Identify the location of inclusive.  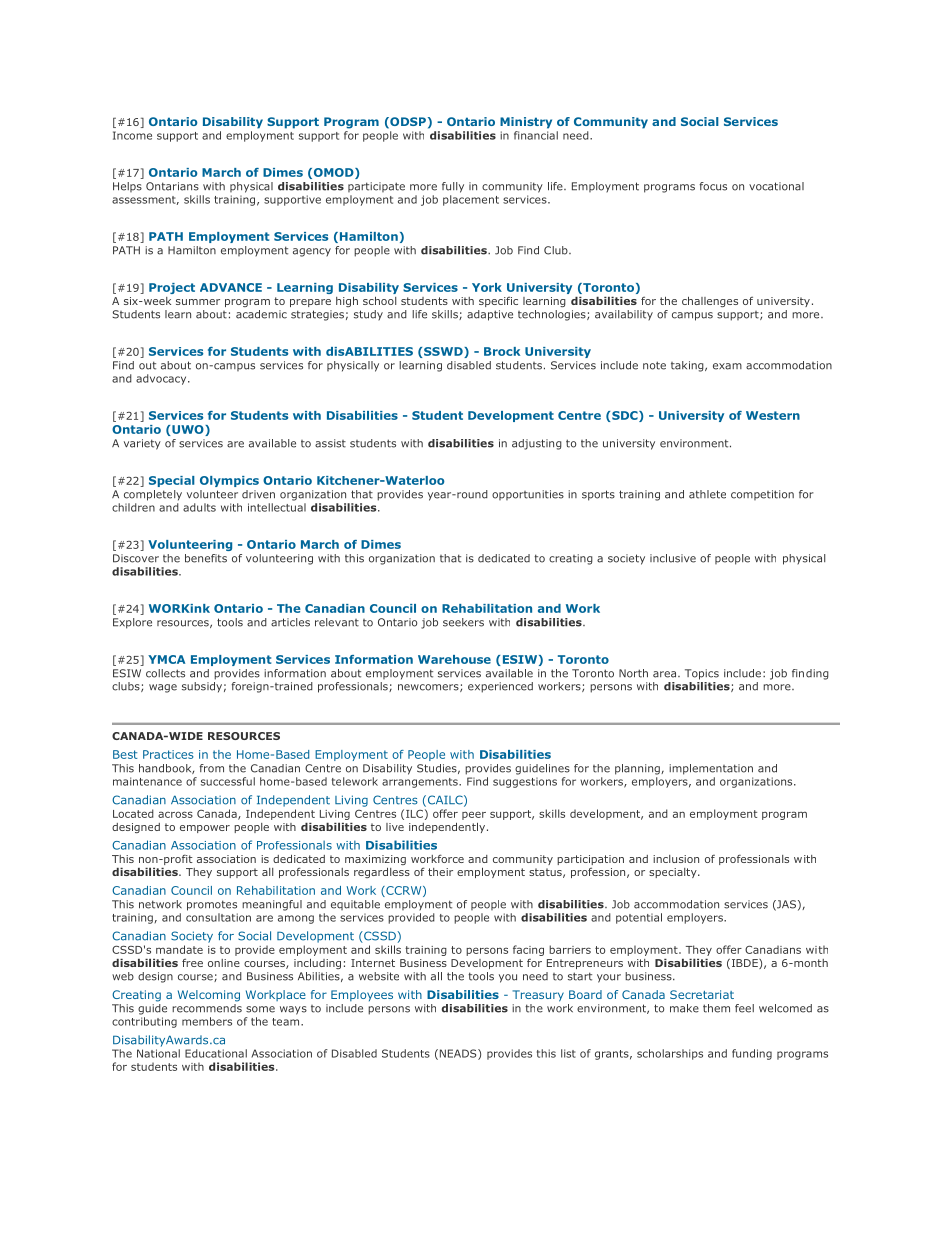
(673, 558).
